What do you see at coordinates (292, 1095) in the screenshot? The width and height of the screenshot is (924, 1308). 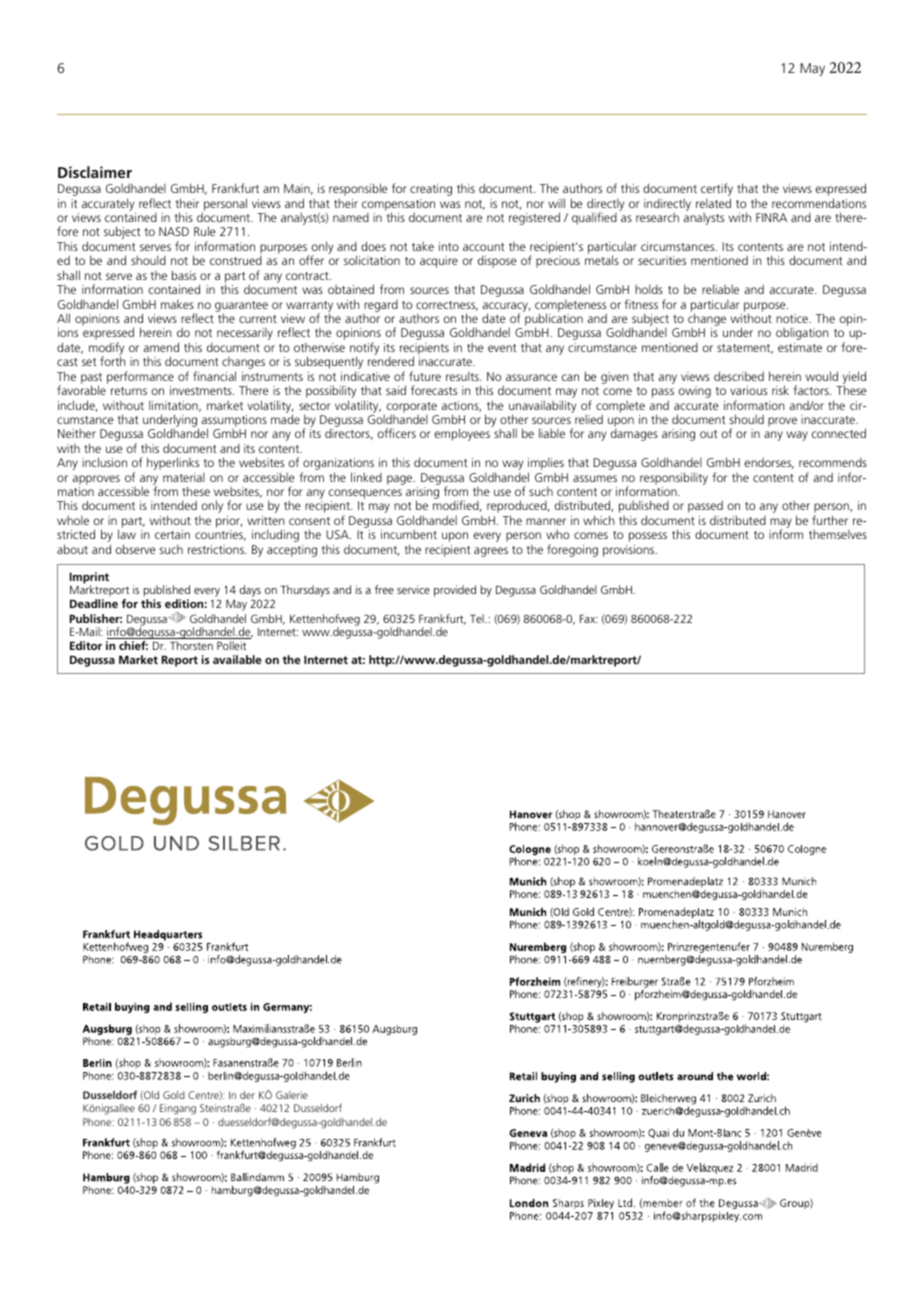 I see `Galerie` at bounding box center [292, 1095].
